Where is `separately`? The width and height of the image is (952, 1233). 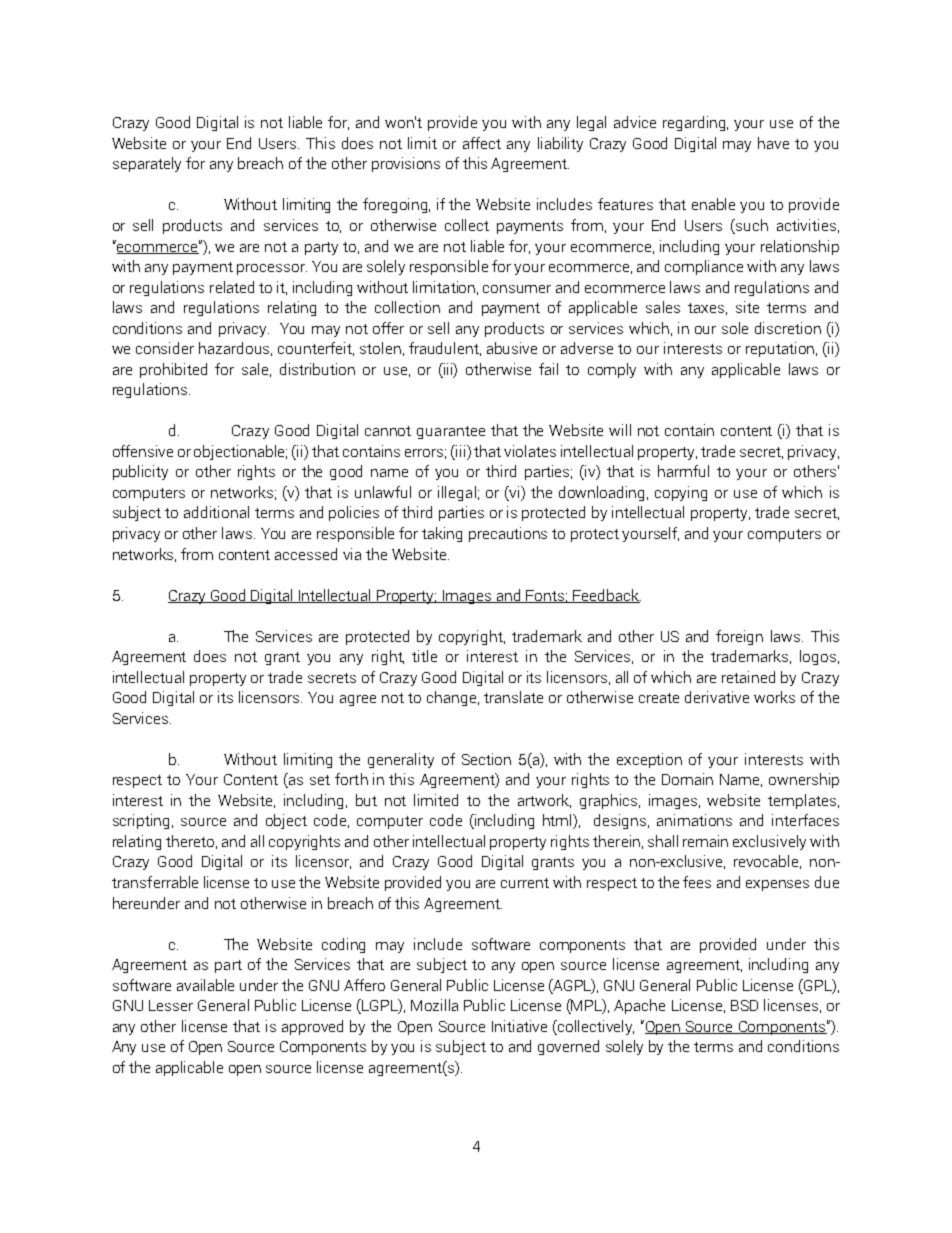
separately is located at coordinates (147, 164).
